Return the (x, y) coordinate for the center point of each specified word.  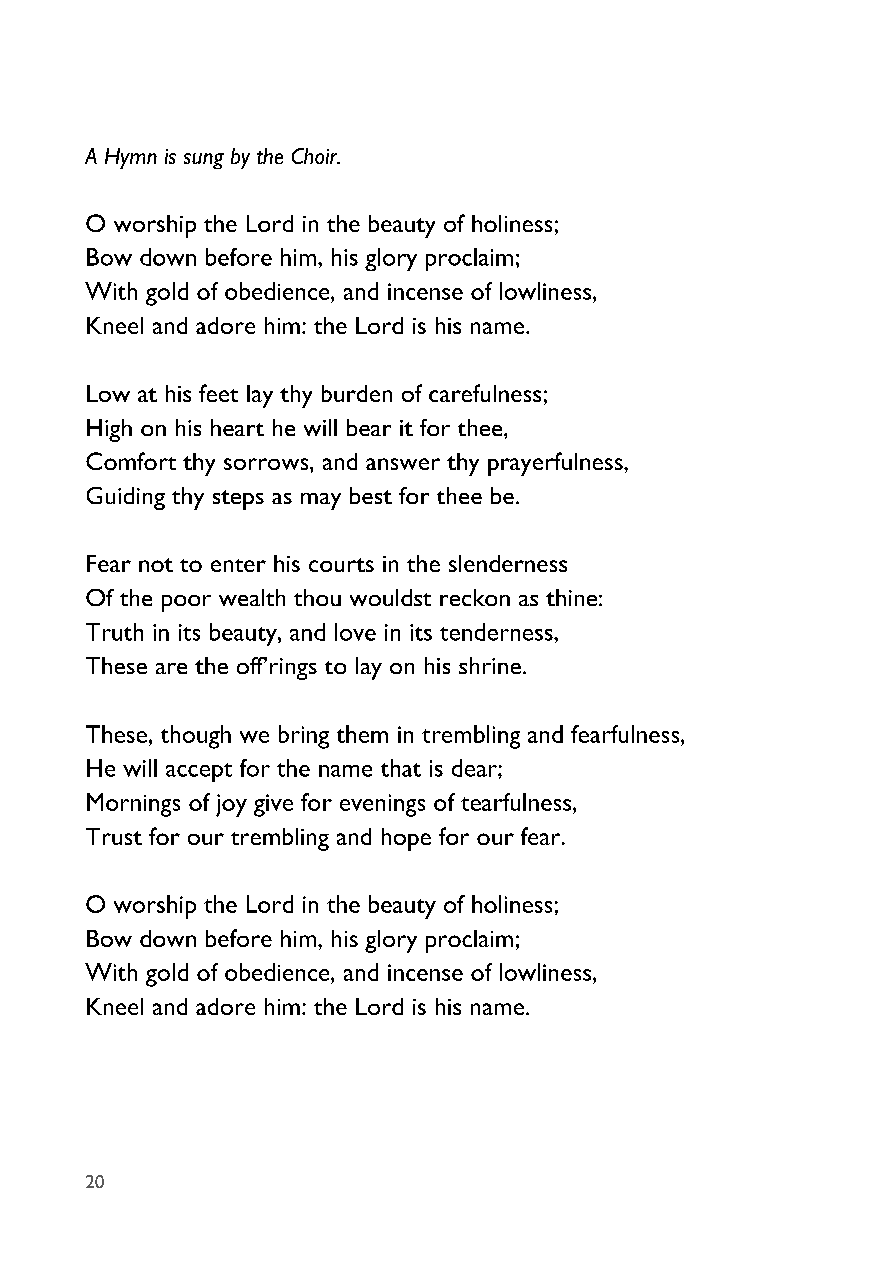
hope (406, 839)
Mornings (133, 805)
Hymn (131, 158)
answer (403, 464)
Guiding (126, 498)
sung (204, 161)
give (273, 805)
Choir (316, 156)
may (321, 501)
